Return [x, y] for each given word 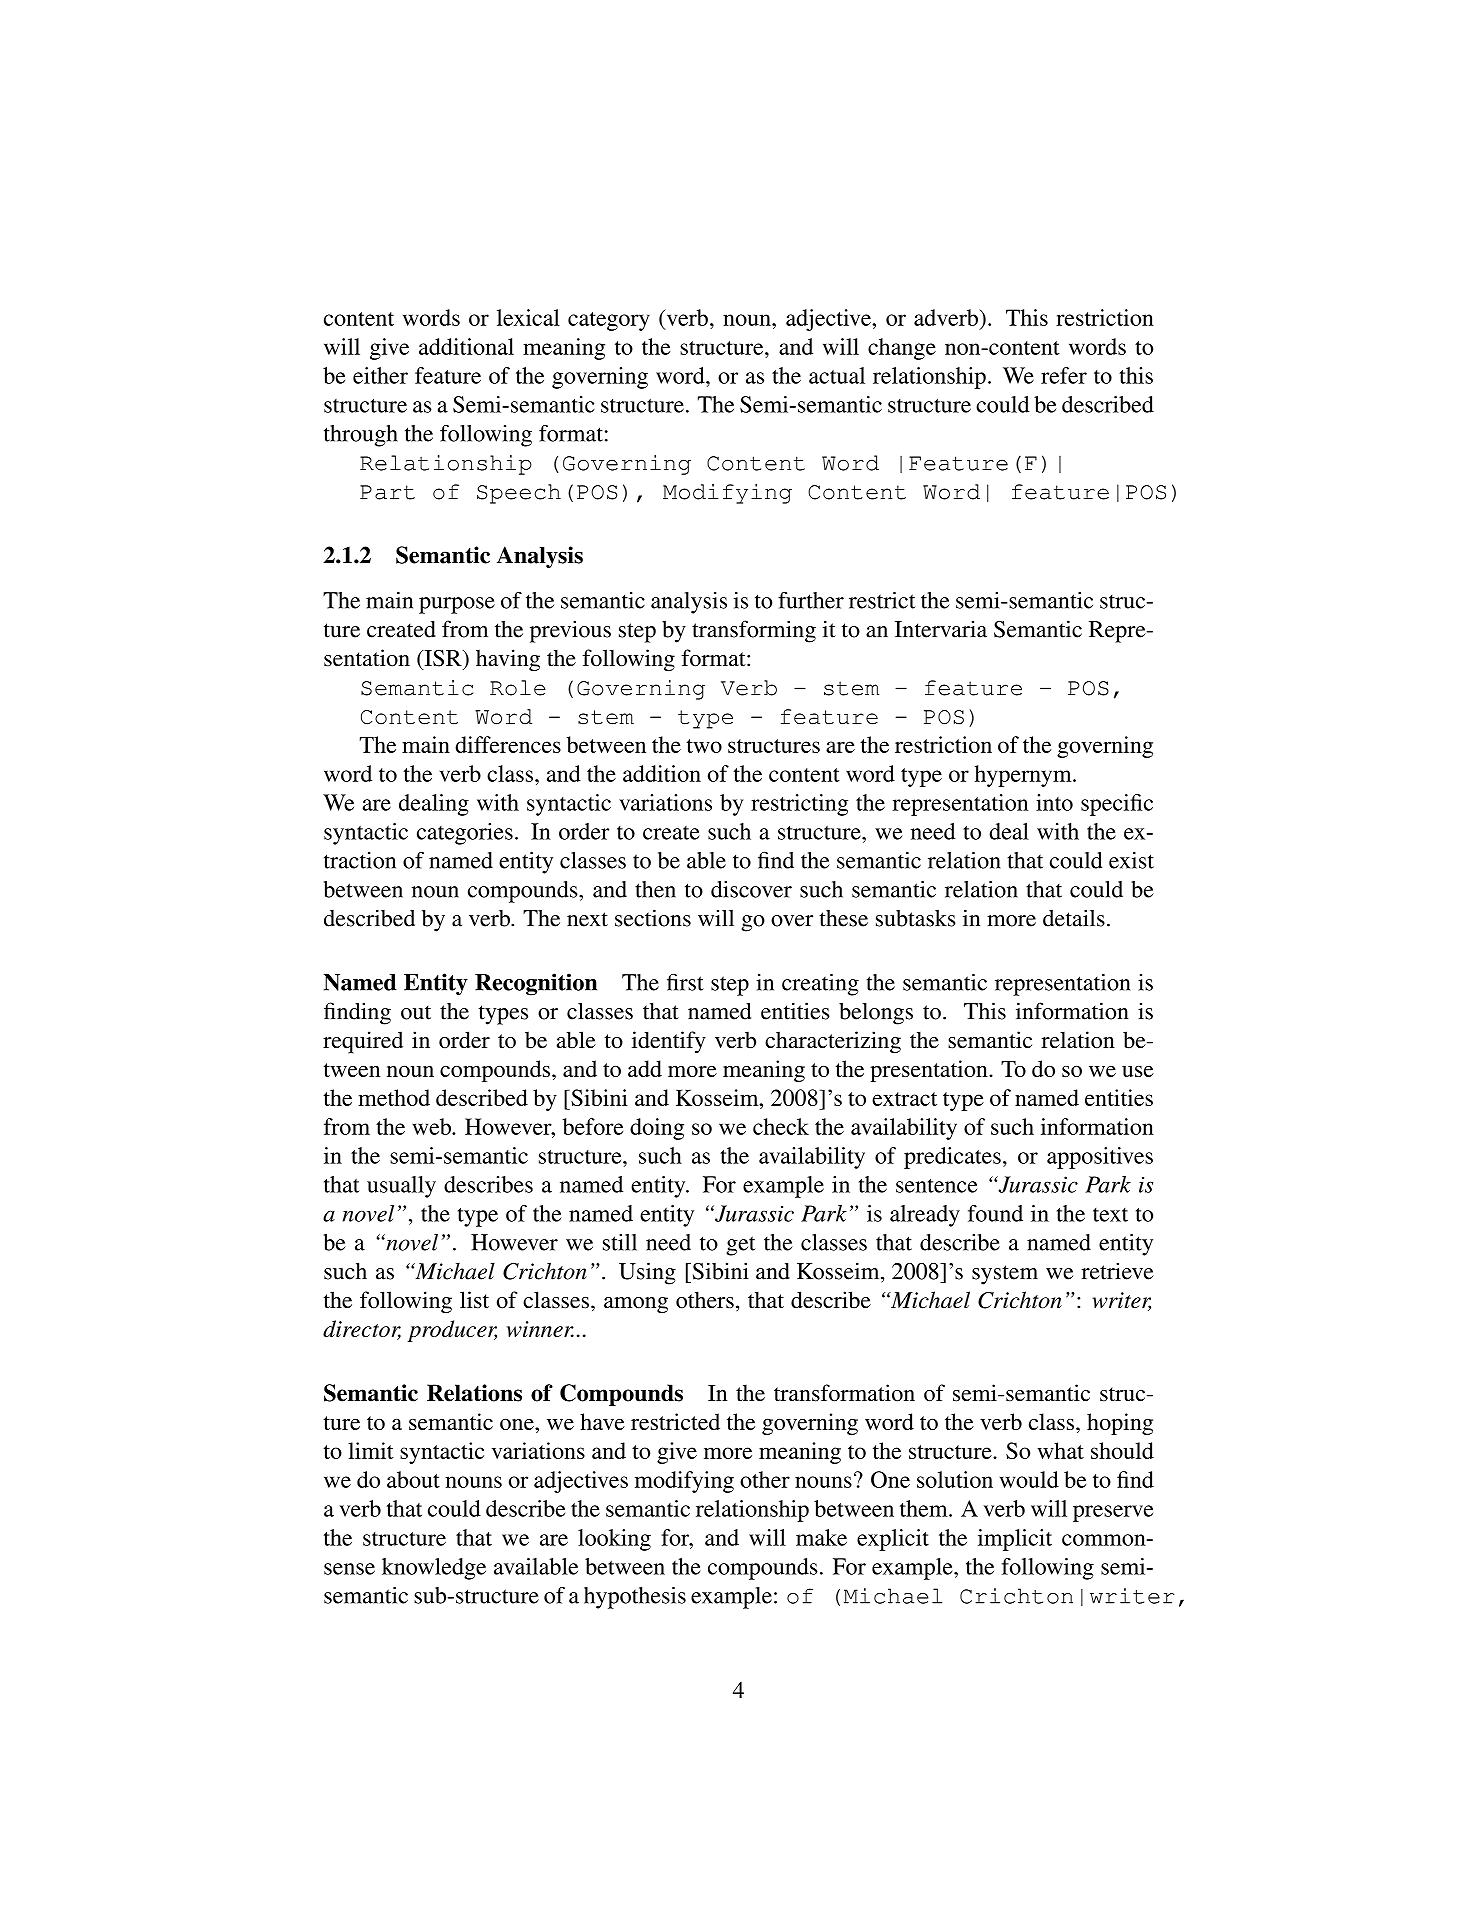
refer [1064, 375]
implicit [1015, 1540]
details [1074, 918]
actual [837, 375]
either [380, 375]
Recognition [536, 984]
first [685, 982]
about [413, 1479]
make [821, 1537]
